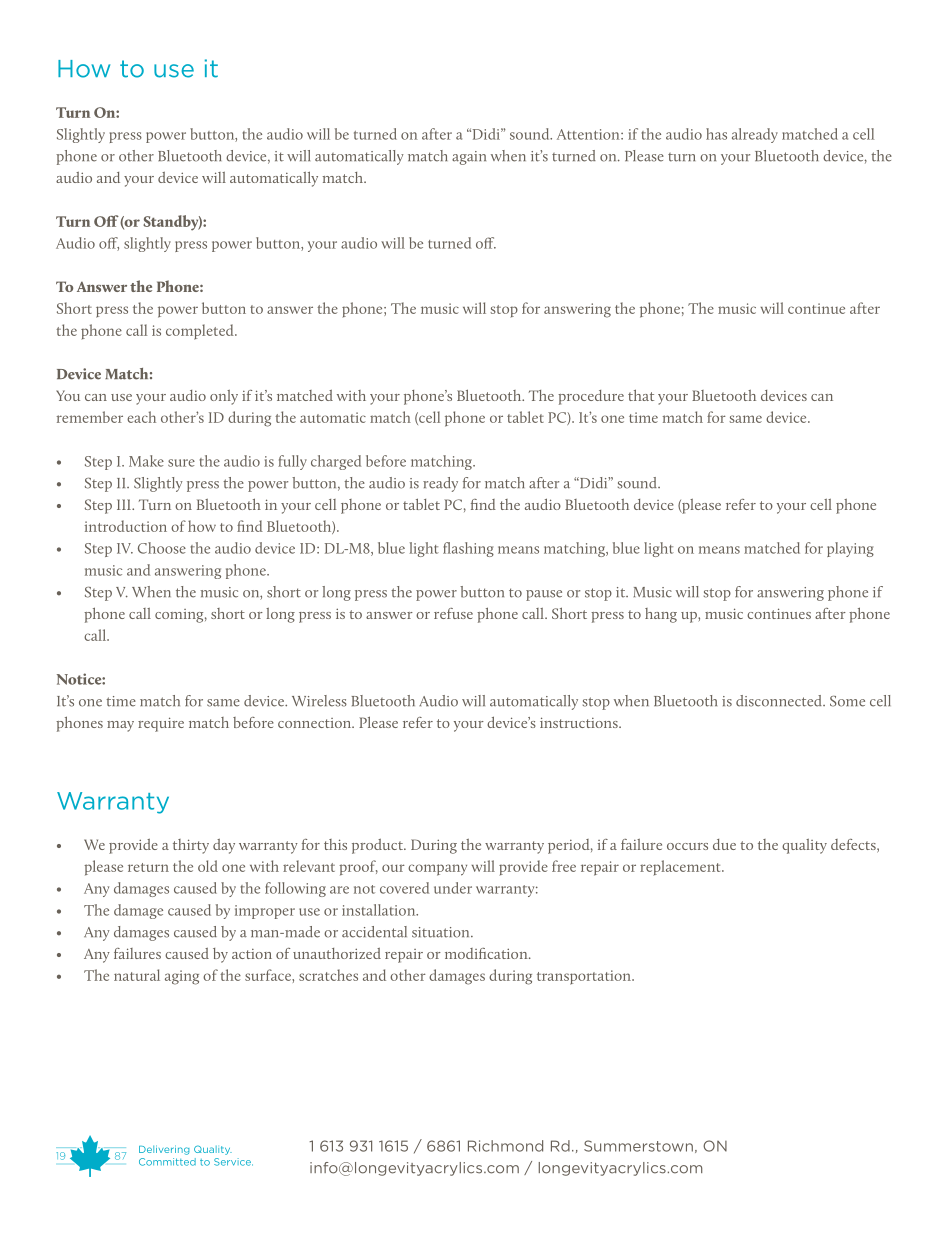 The width and height of the screenshot is (952, 1233). Describe the element at coordinates (208, 866) in the screenshot. I see `old` at that location.
